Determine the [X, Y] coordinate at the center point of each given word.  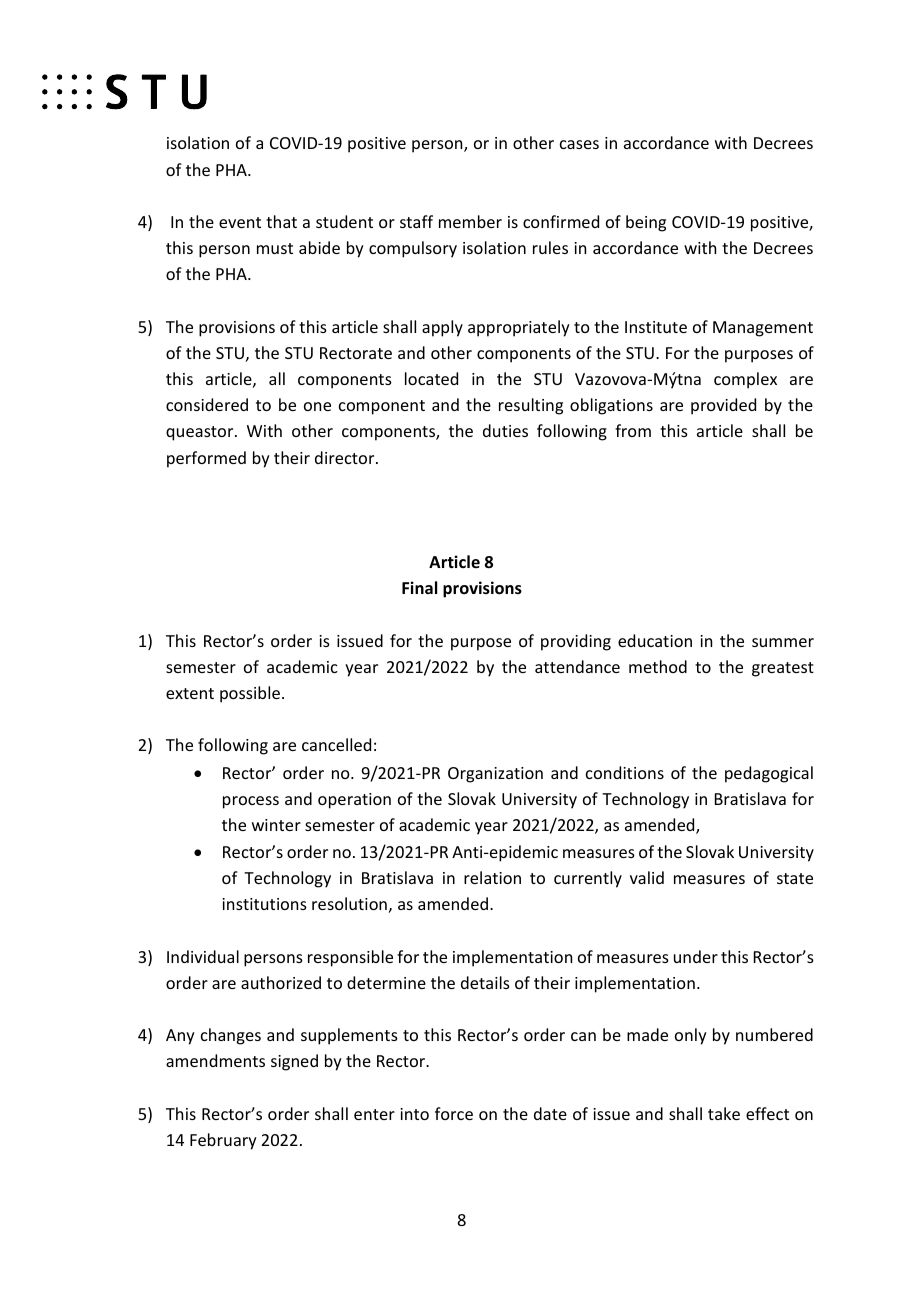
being [646, 223]
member [470, 221]
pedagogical [769, 774]
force [454, 1113]
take [724, 1113]
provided [723, 406]
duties [505, 430]
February [223, 1141]
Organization [495, 775]
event [240, 222]
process [251, 802]
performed [206, 459]
